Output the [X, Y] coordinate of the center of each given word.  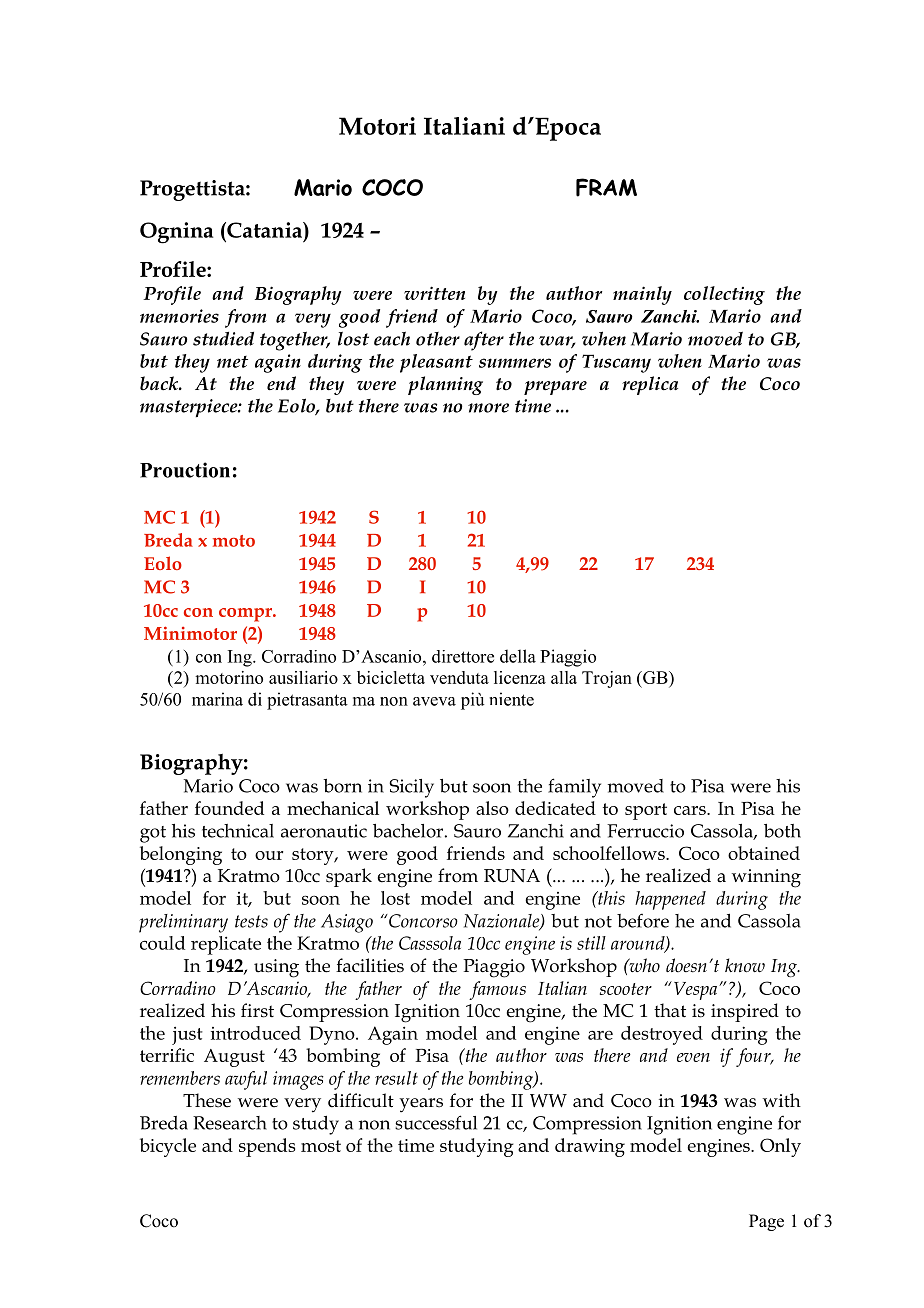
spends [267, 1147]
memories [179, 316]
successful [436, 1122]
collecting [724, 295]
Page [766, 1222]
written [434, 293]
